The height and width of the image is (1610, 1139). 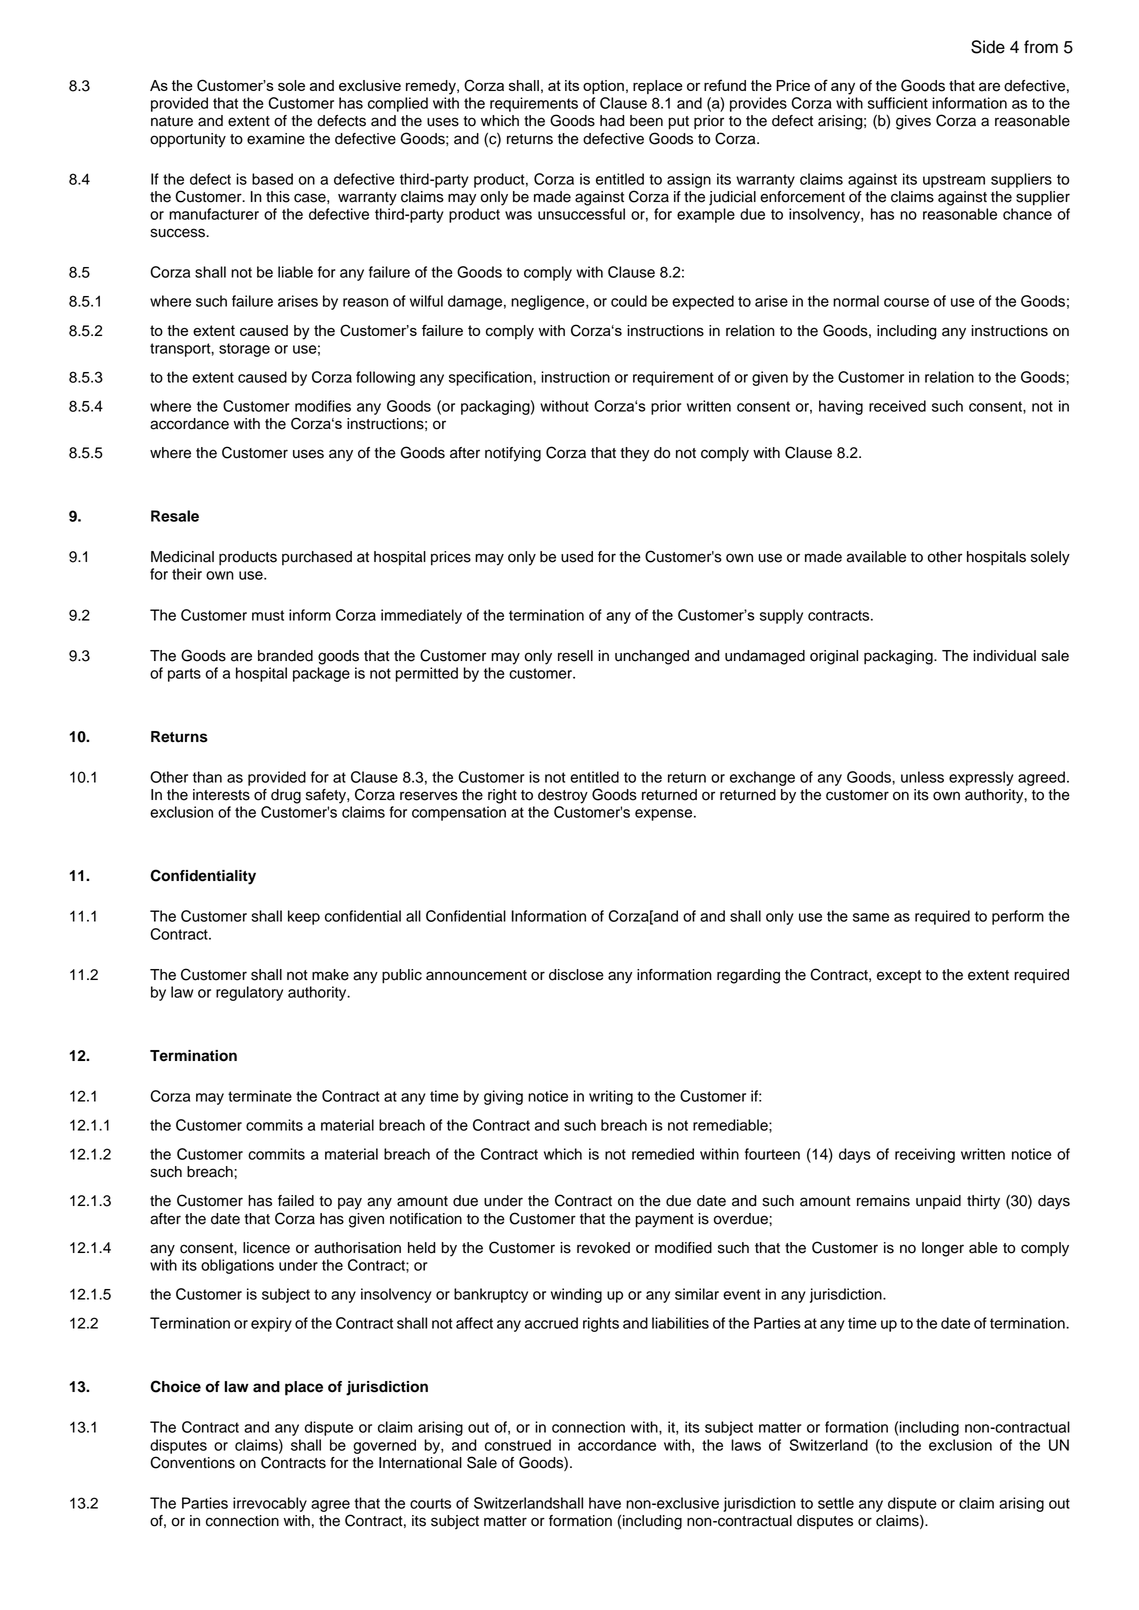 What do you see at coordinates (634, 454) in the image?
I see `they` at bounding box center [634, 454].
